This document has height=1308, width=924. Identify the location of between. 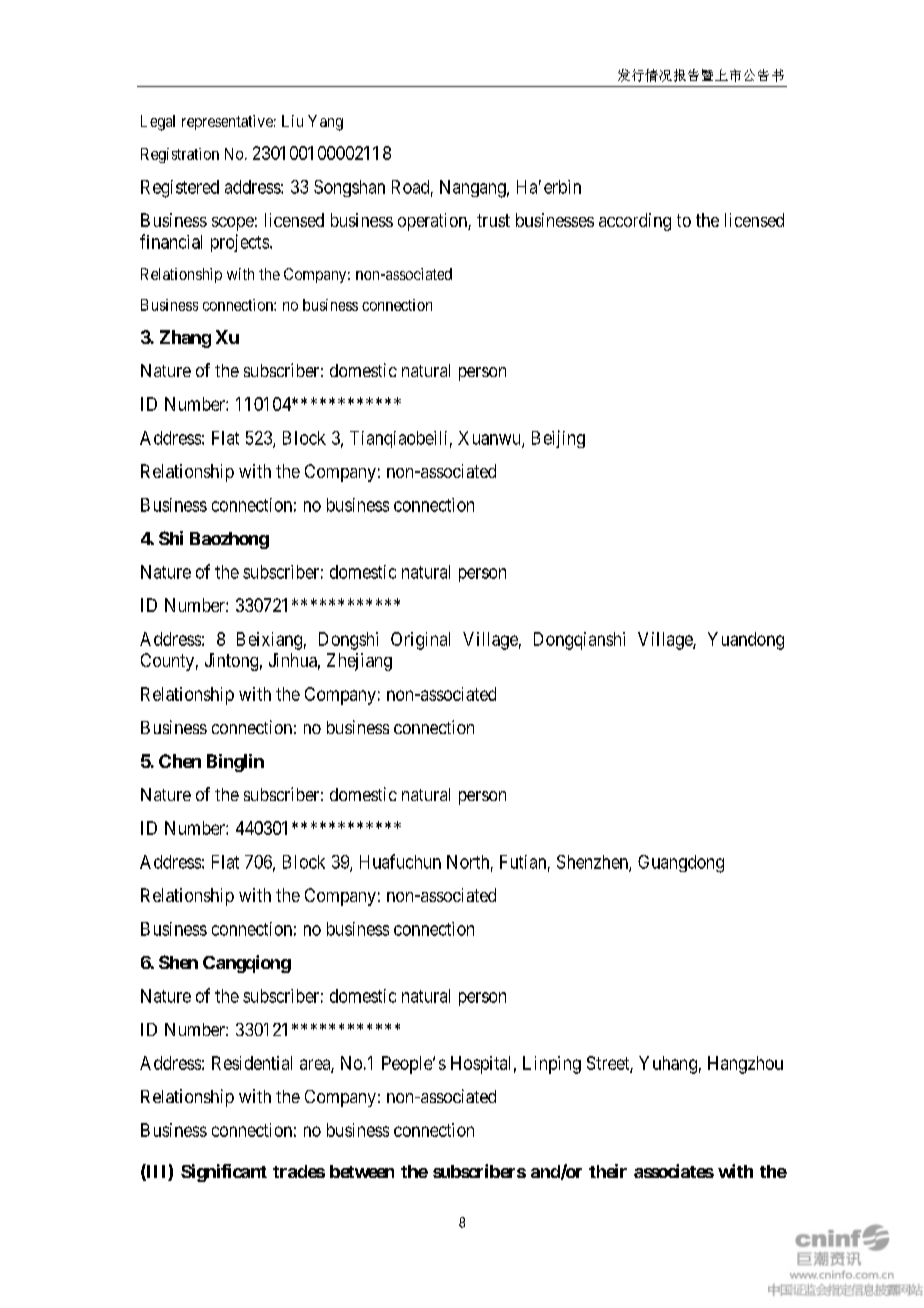
(362, 1171).
